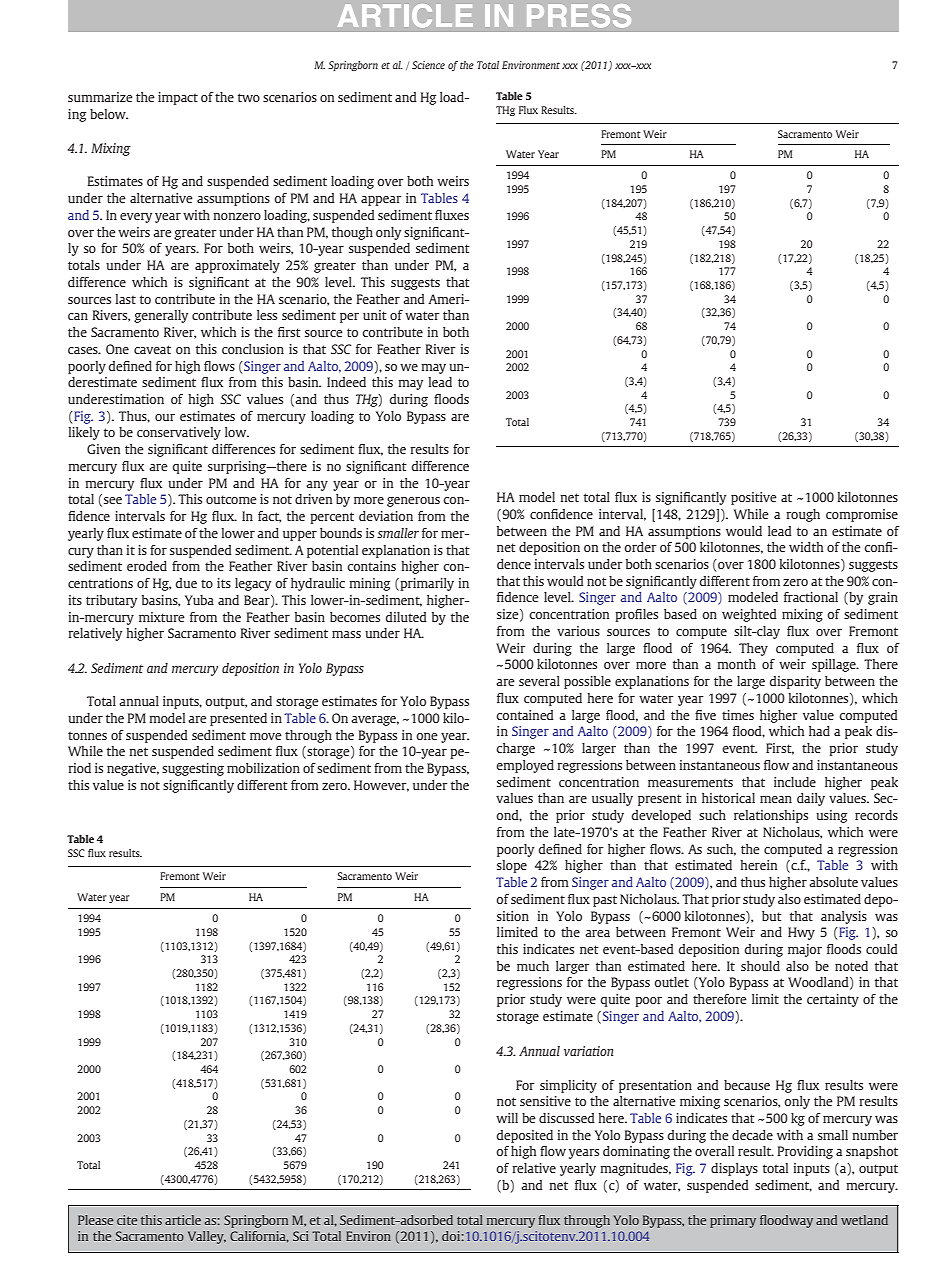 This screenshot has width=952, height=1270. What do you see at coordinates (381, 201) in the screenshot?
I see `appear` at bounding box center [381, 201].
